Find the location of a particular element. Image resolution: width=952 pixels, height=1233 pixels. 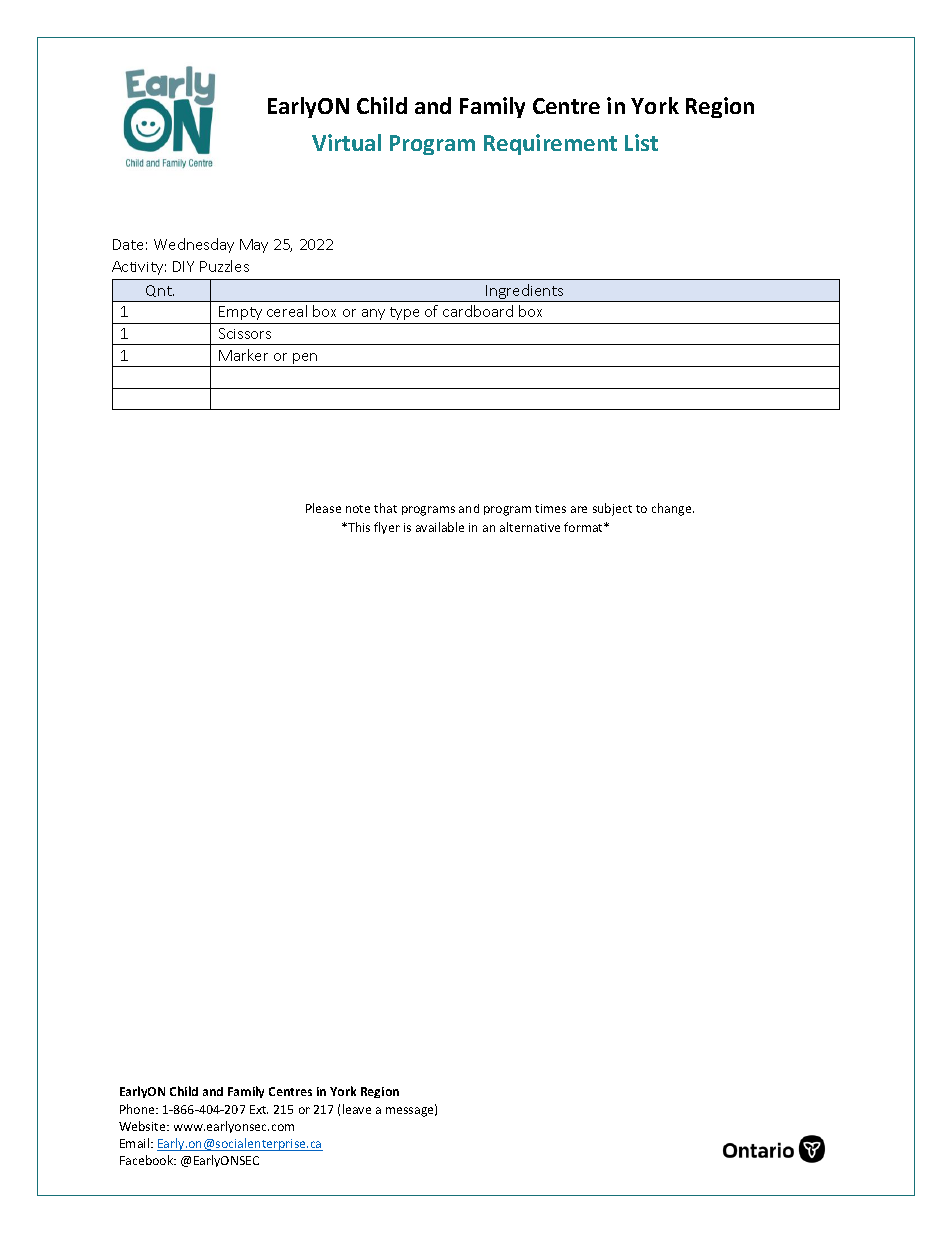

format is located at coordinates (585, 527).
